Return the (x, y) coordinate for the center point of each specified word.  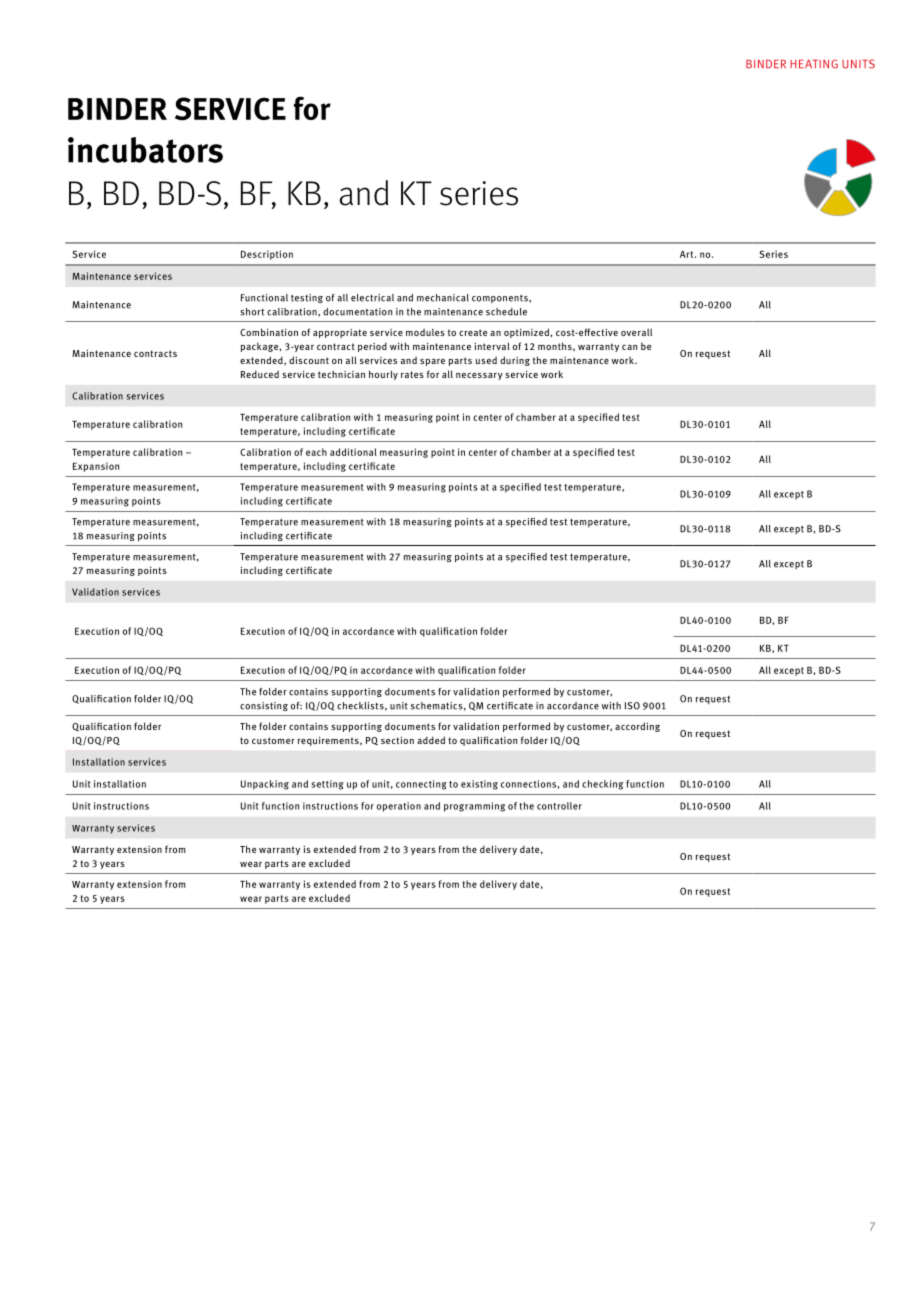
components (501, 299)
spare (432, 362)
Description (267, 255)
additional (353, 452)
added (431, 740)
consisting (264, 706)
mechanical (443, 298)
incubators (145, 150)
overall (636, 332)
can (629, 347)
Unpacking (265, 785)
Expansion (96, 467)
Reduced (260, 374)
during (515, 361)
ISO (632, 706)
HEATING (814, 64)
